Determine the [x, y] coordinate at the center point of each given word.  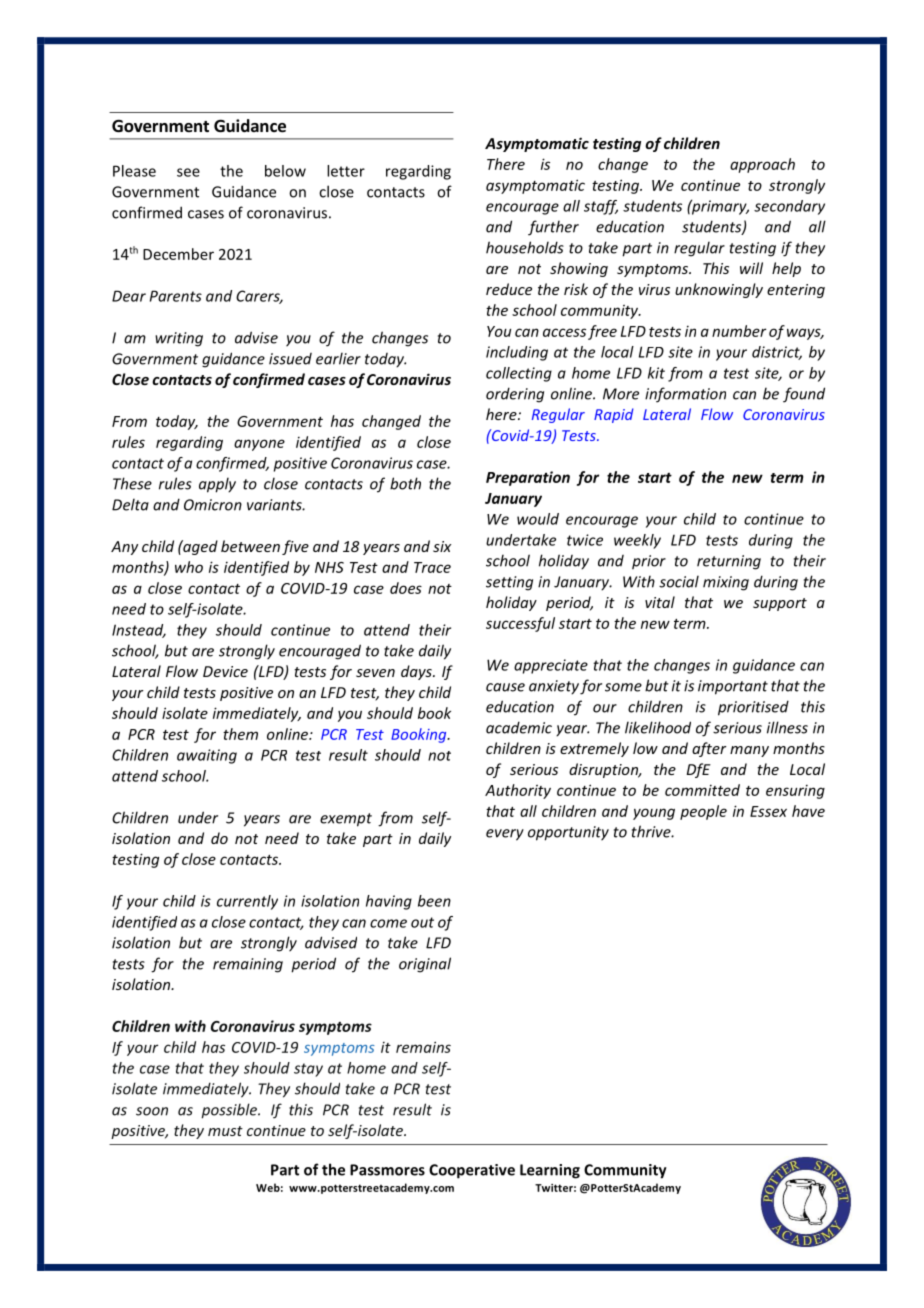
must [225, 1131]
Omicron [213, 505]
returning [729, 562]
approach [762, 165]
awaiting [207, 756]
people [703, 812]
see [188, 172]
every [505, 835]
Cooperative [472, 1171]
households [525, 247]
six [442, 546]
